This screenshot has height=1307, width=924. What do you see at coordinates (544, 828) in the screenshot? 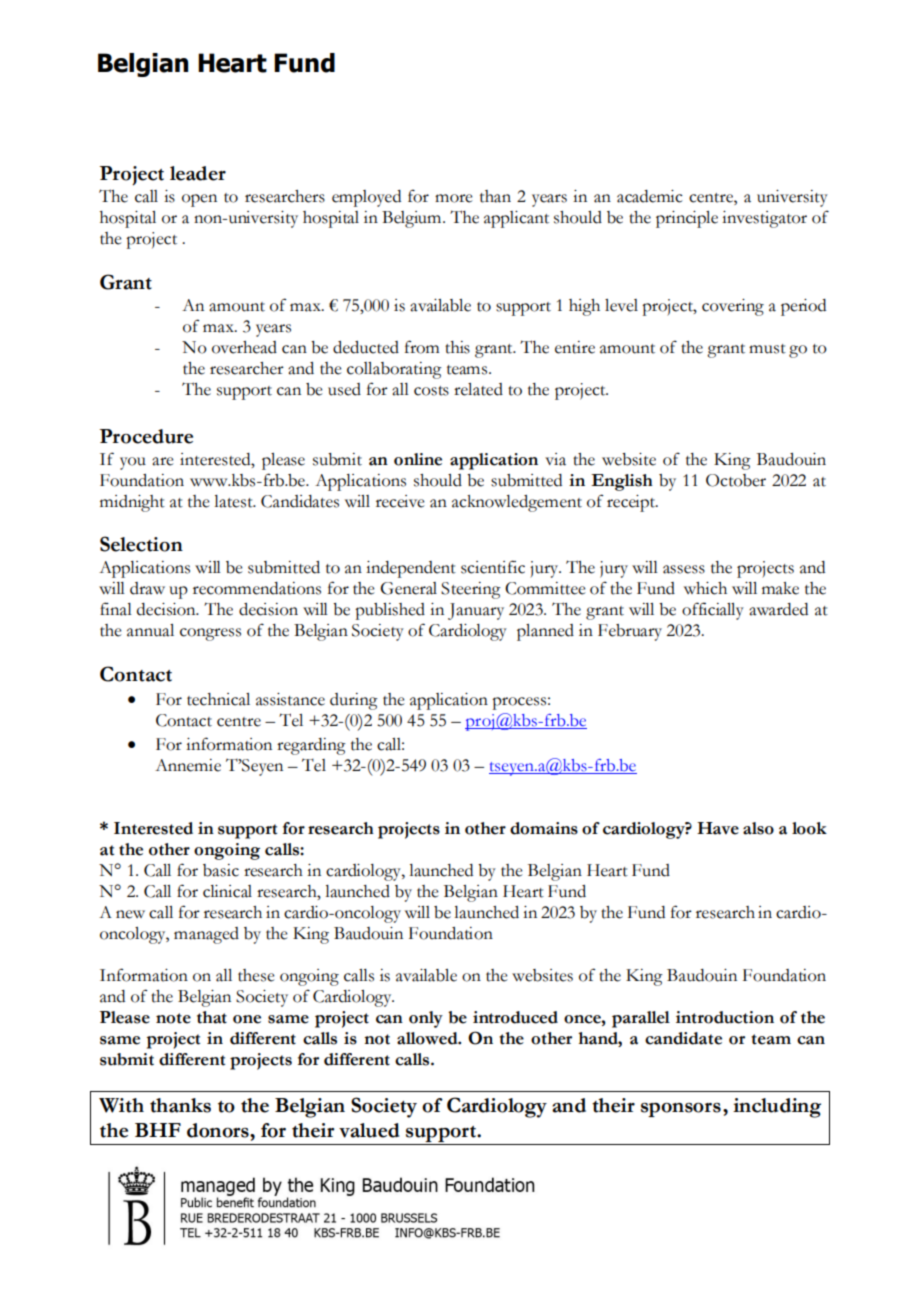
I see `domains` at bounding box center [544, 828].
